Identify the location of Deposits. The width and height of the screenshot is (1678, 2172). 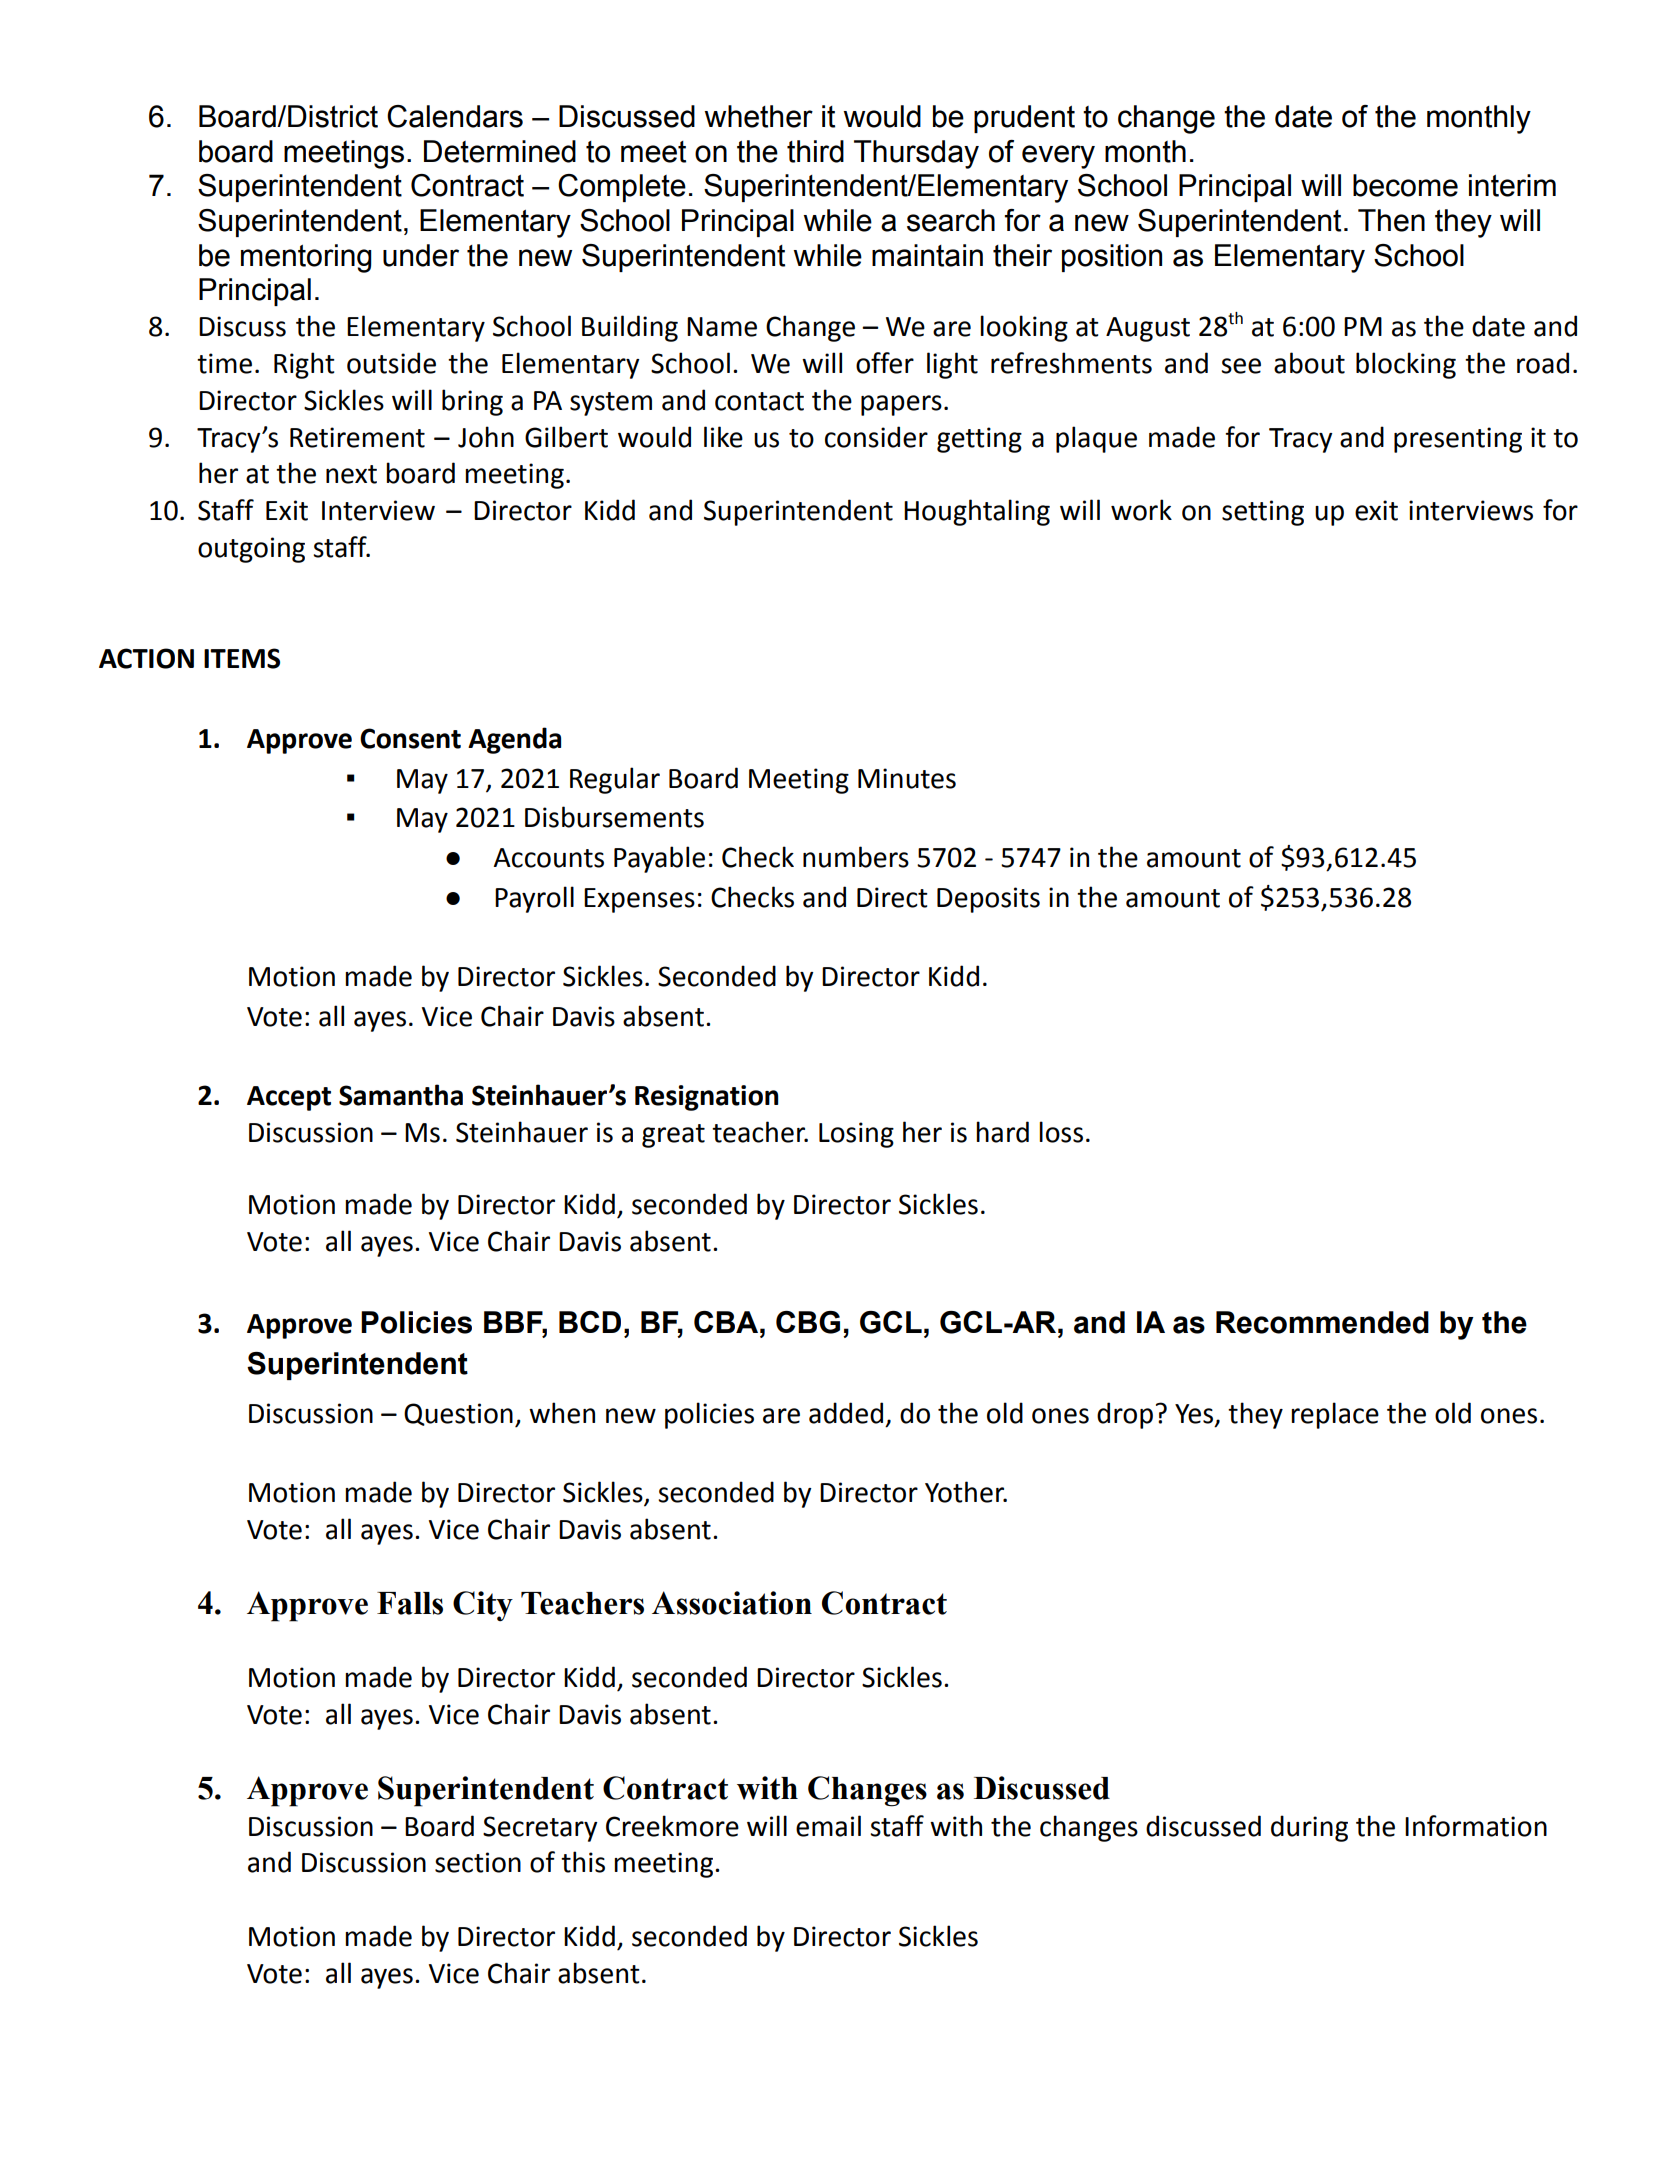
(988, 900).
